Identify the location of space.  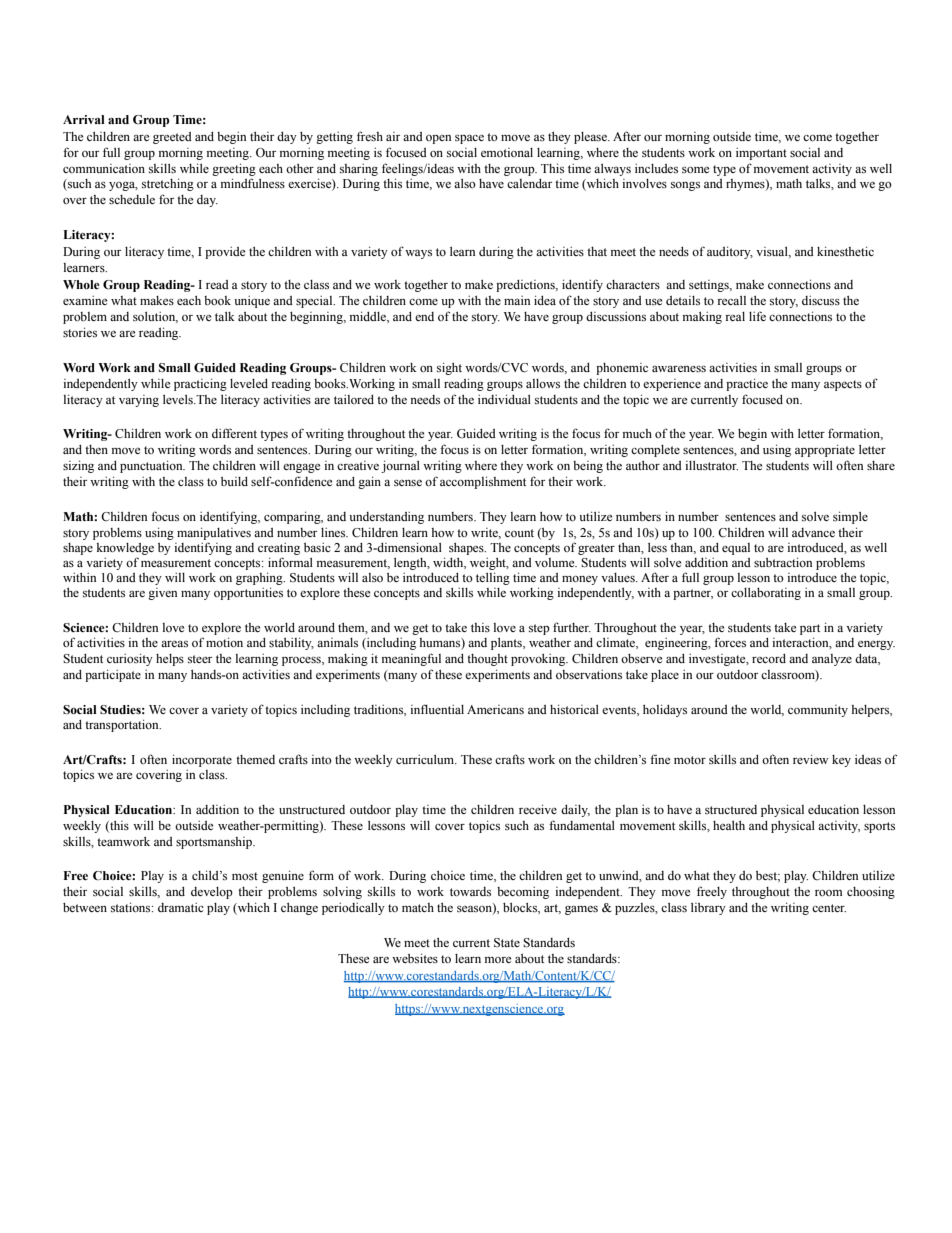
(469, 139).
